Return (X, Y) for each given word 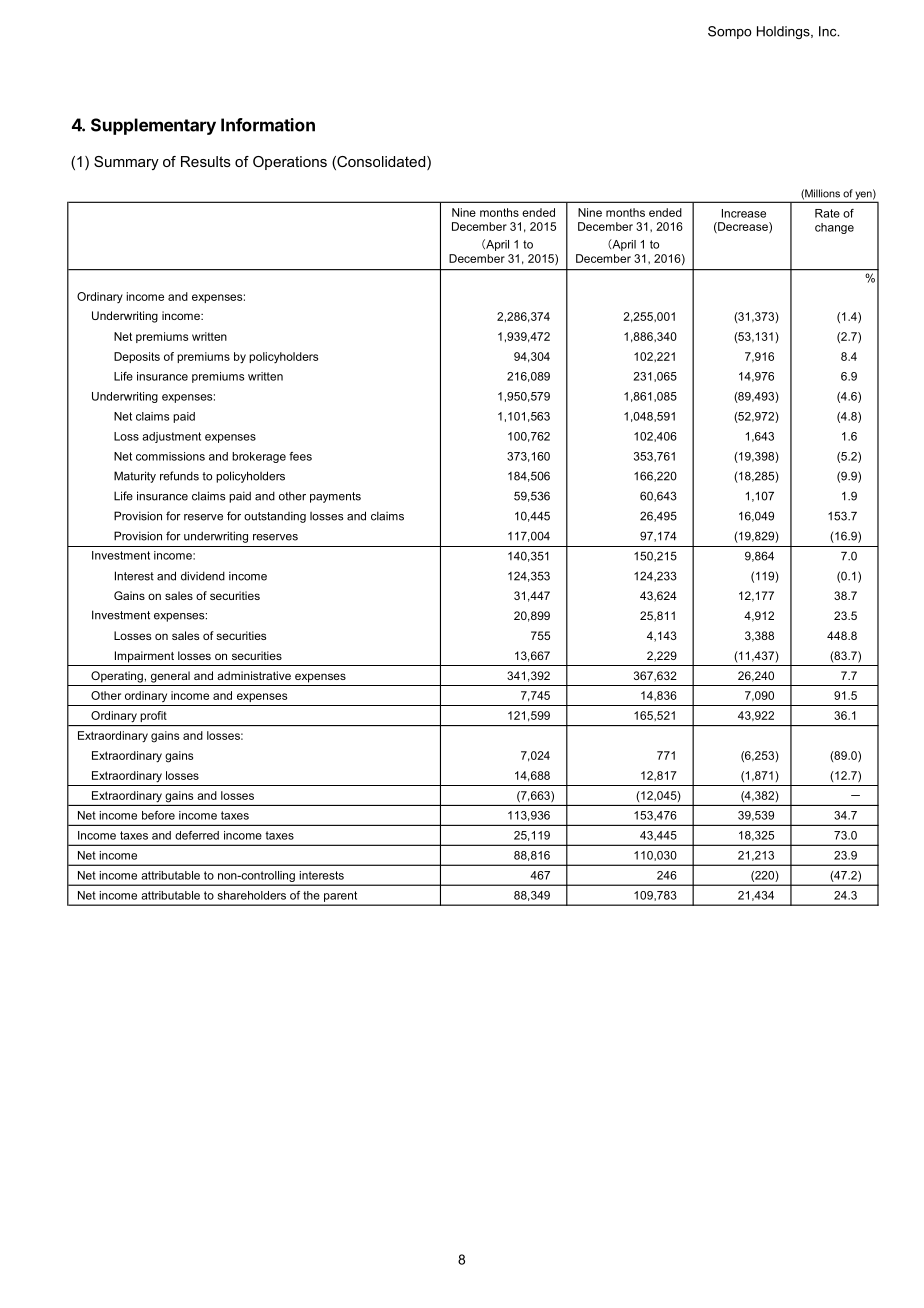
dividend (203, 576)
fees (300, 456)
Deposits (137, 357)
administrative (254, 675)
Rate (827, 213)
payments (335, 497)
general (170, 677)
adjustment (171, 437)
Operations (290, 163)
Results (206, 161)
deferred (197, 835)
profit (154, 716)
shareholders (252, 895)
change (834, 228)
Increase (744, 213)
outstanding (275, 517)
